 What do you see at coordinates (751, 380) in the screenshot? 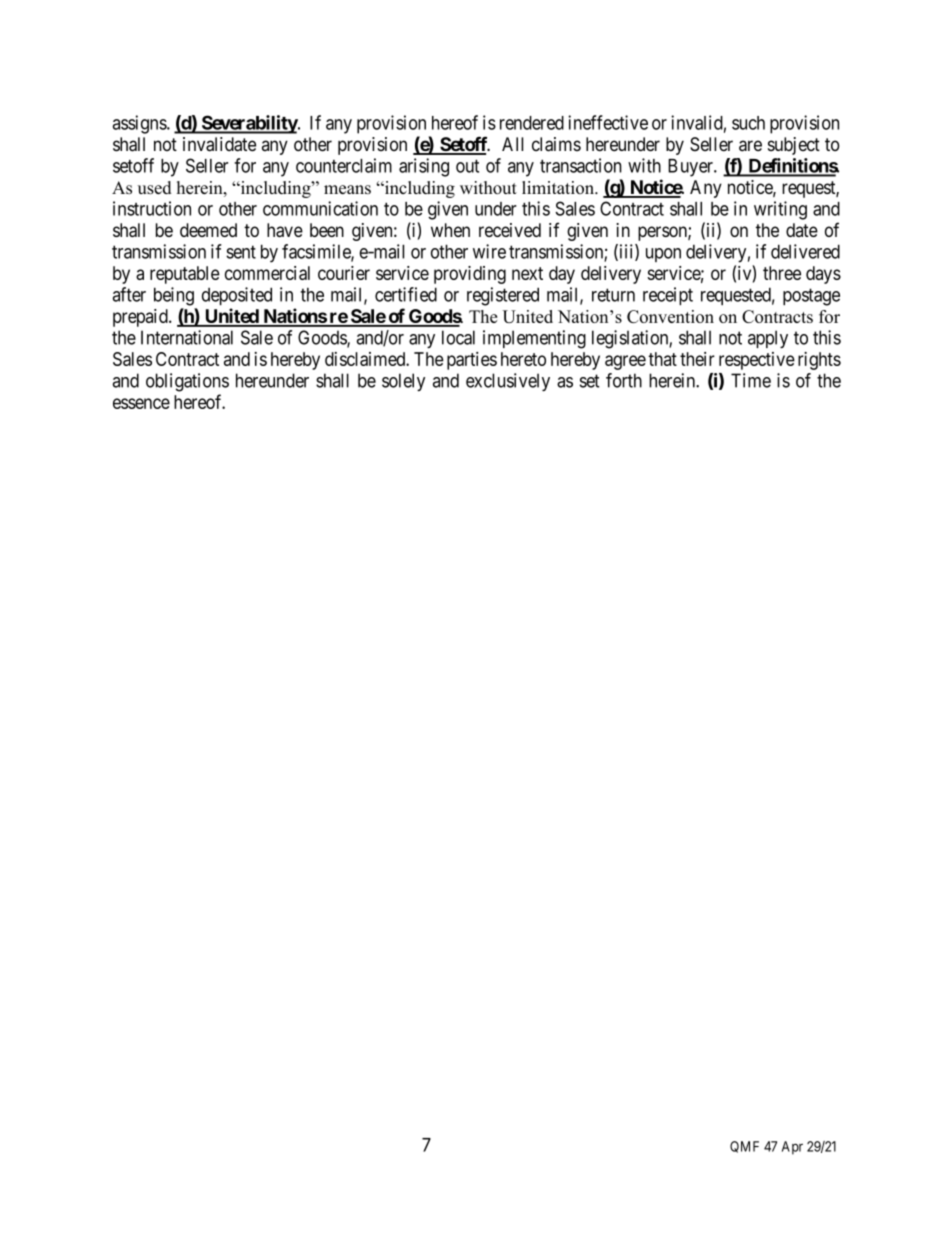
I see `Time` at bounding box center [751, 380].
